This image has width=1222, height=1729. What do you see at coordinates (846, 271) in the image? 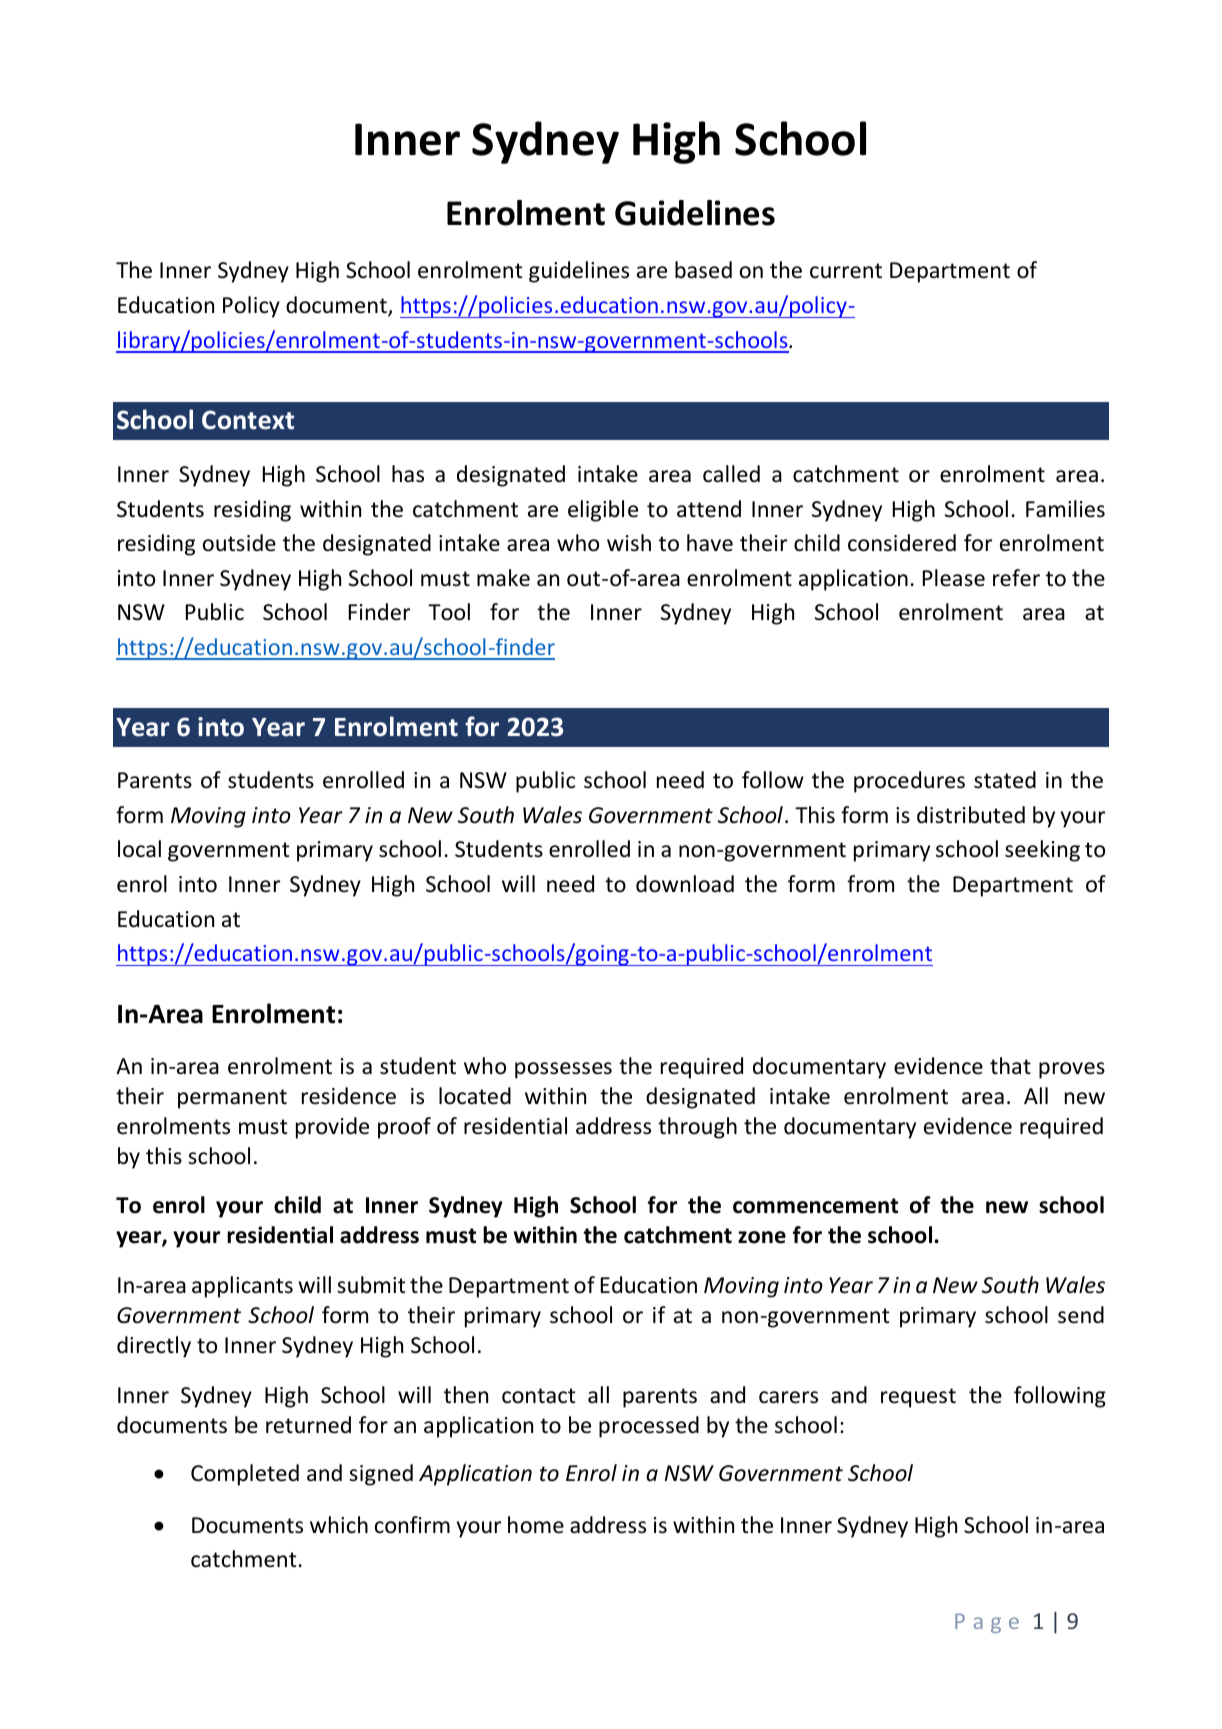
I see `current` at bounding box center [846, 271].
